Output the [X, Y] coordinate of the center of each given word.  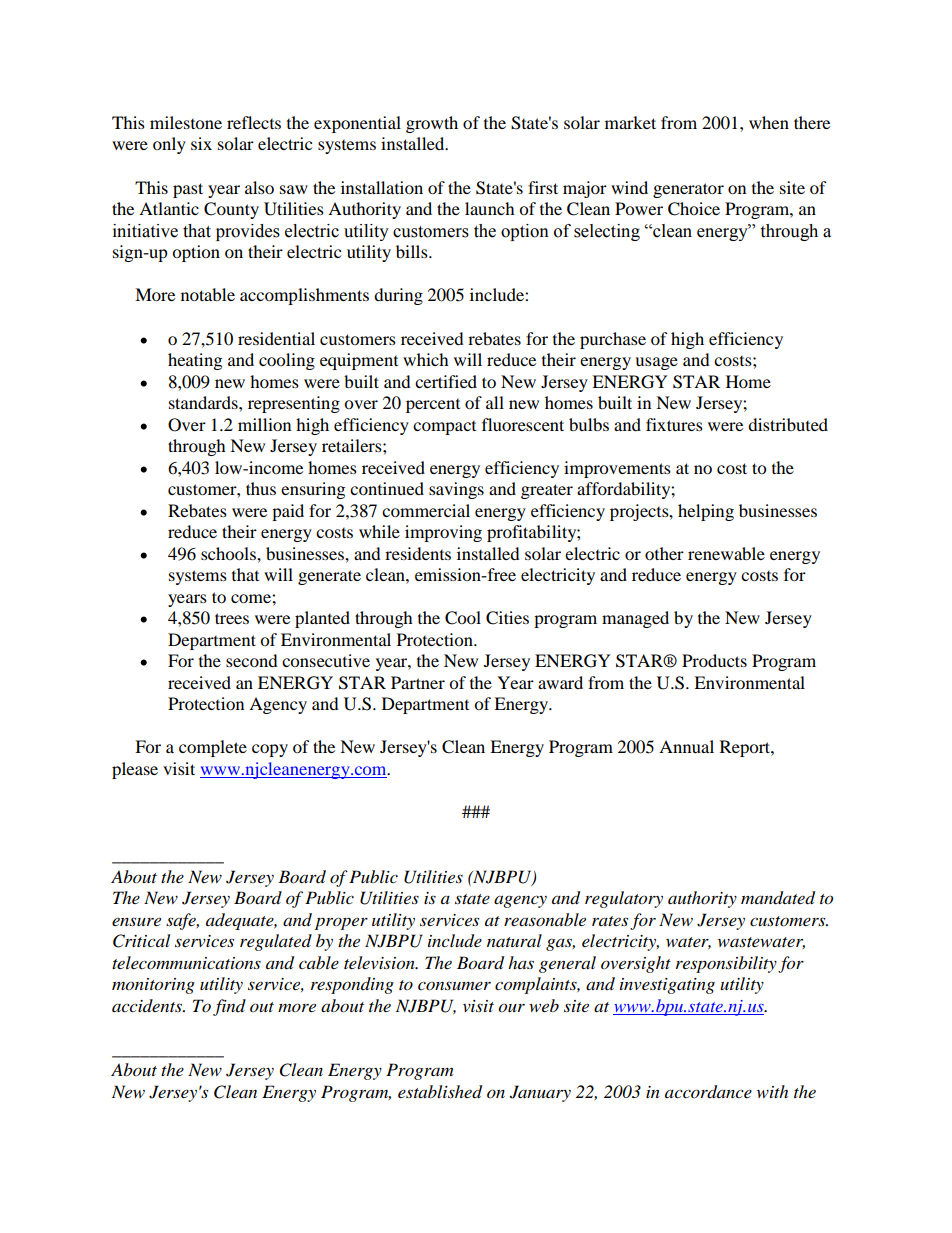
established [440, 1092]
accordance [708, 1092]
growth [432, 124]
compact [444, 428]
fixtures [674, 424]
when [769, 122]
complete [213, 748]
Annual [686, 746]
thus [261, 488]
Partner [418, 682]
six [201, 143]
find [229, 1007]
